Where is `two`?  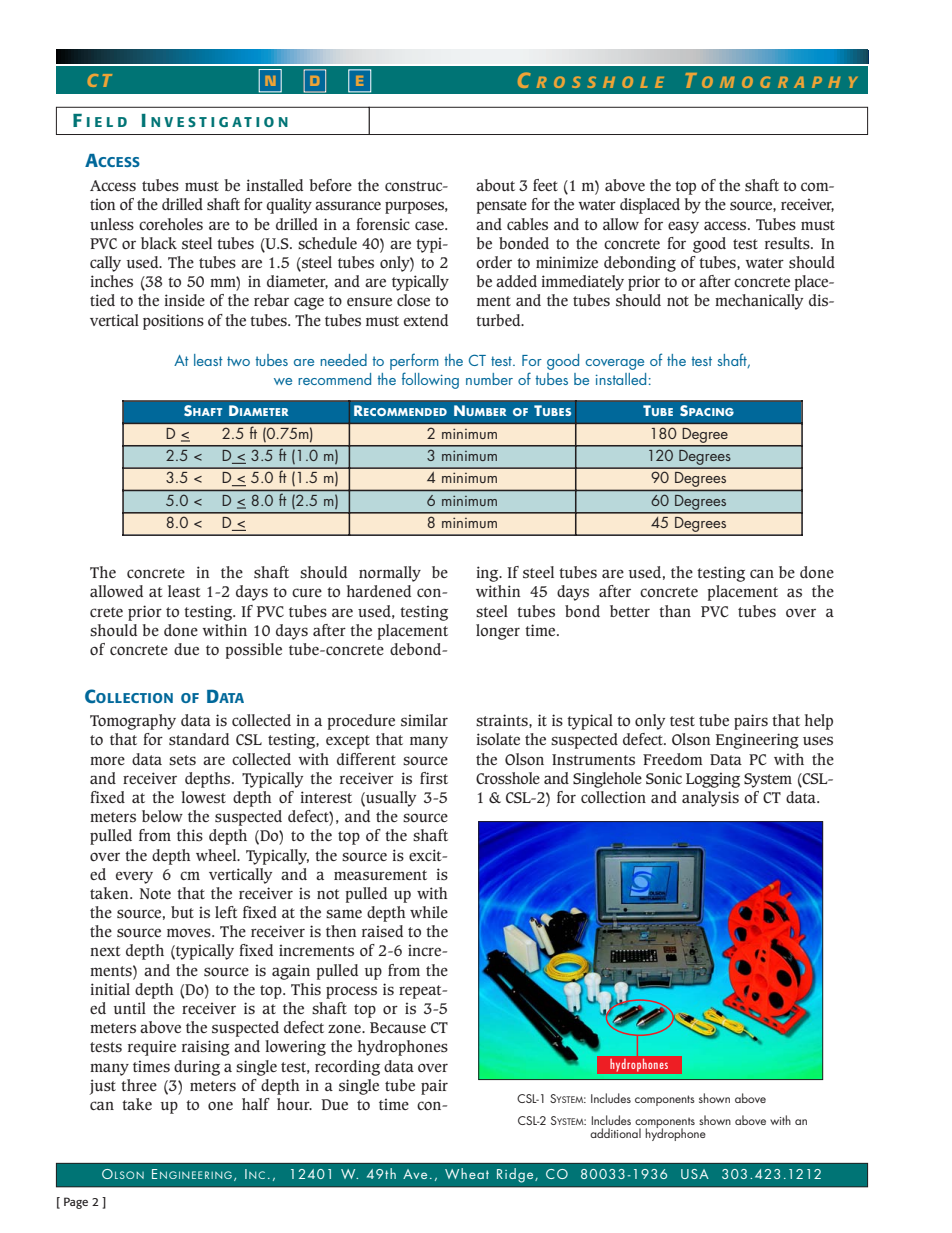
two is located at coordinates (238, 361).
